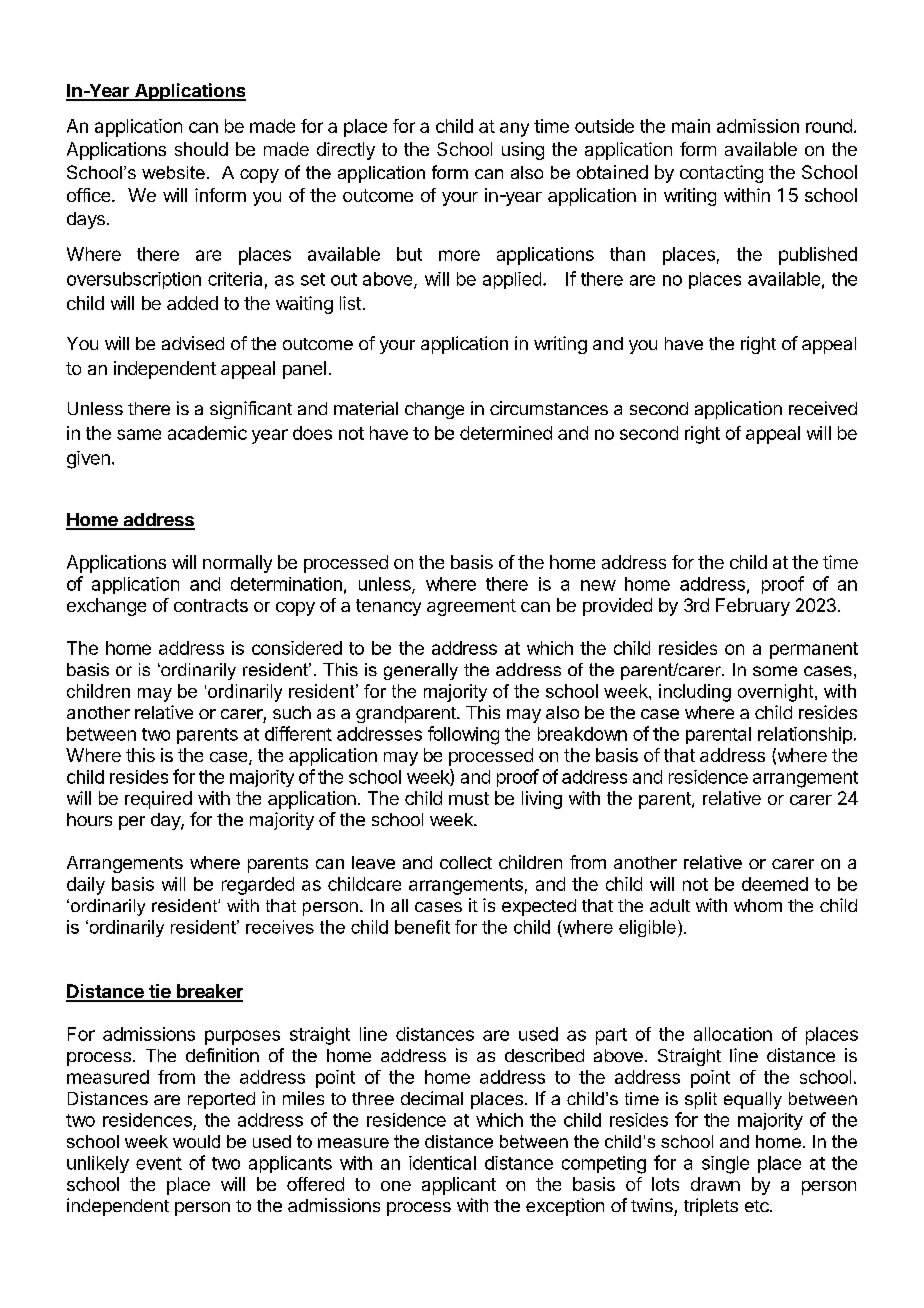  Describe the element at coordinates (523, 151) in the document. I see `using` at that location.
